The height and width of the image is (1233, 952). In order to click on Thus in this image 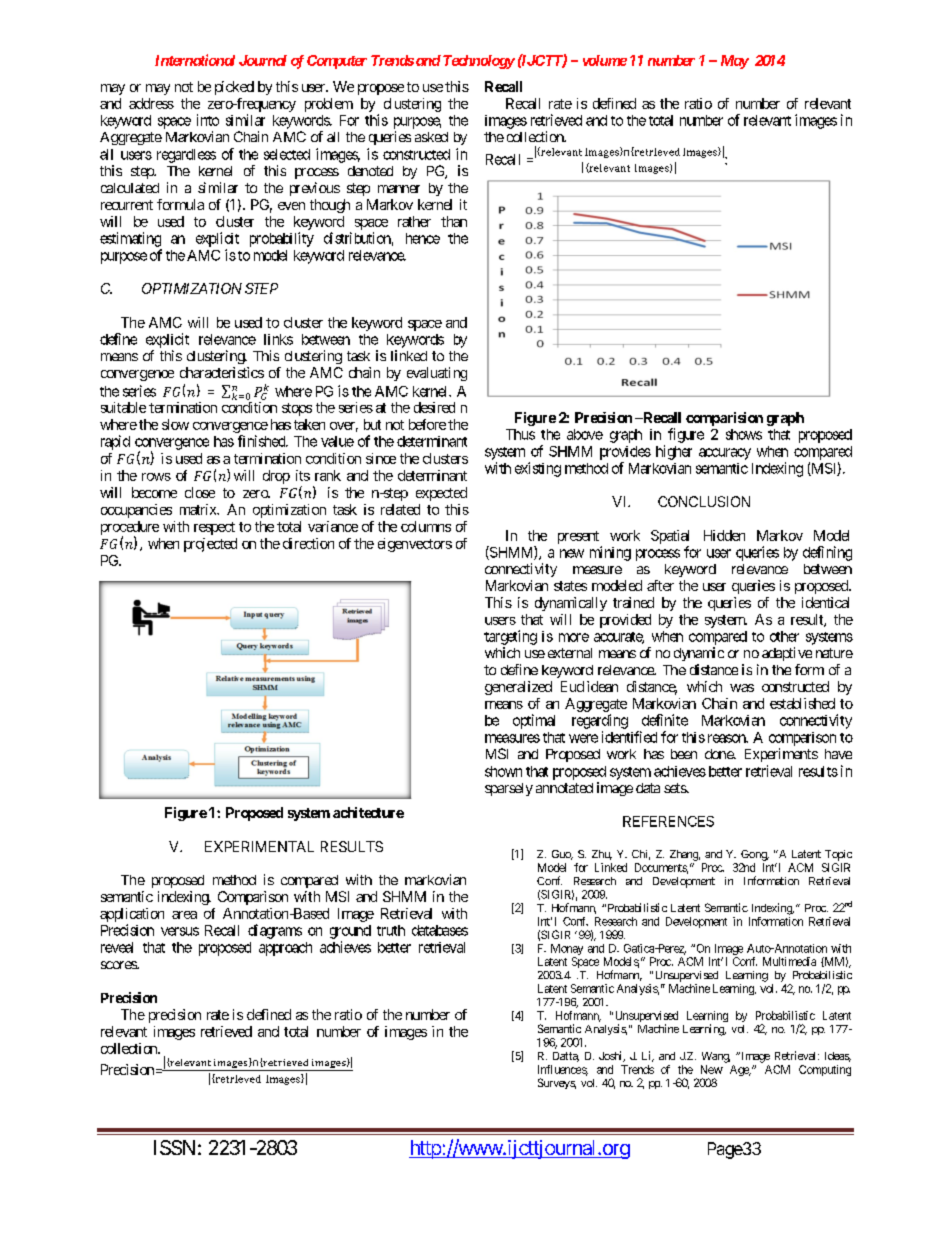, I will do `click(520, 434)`.
